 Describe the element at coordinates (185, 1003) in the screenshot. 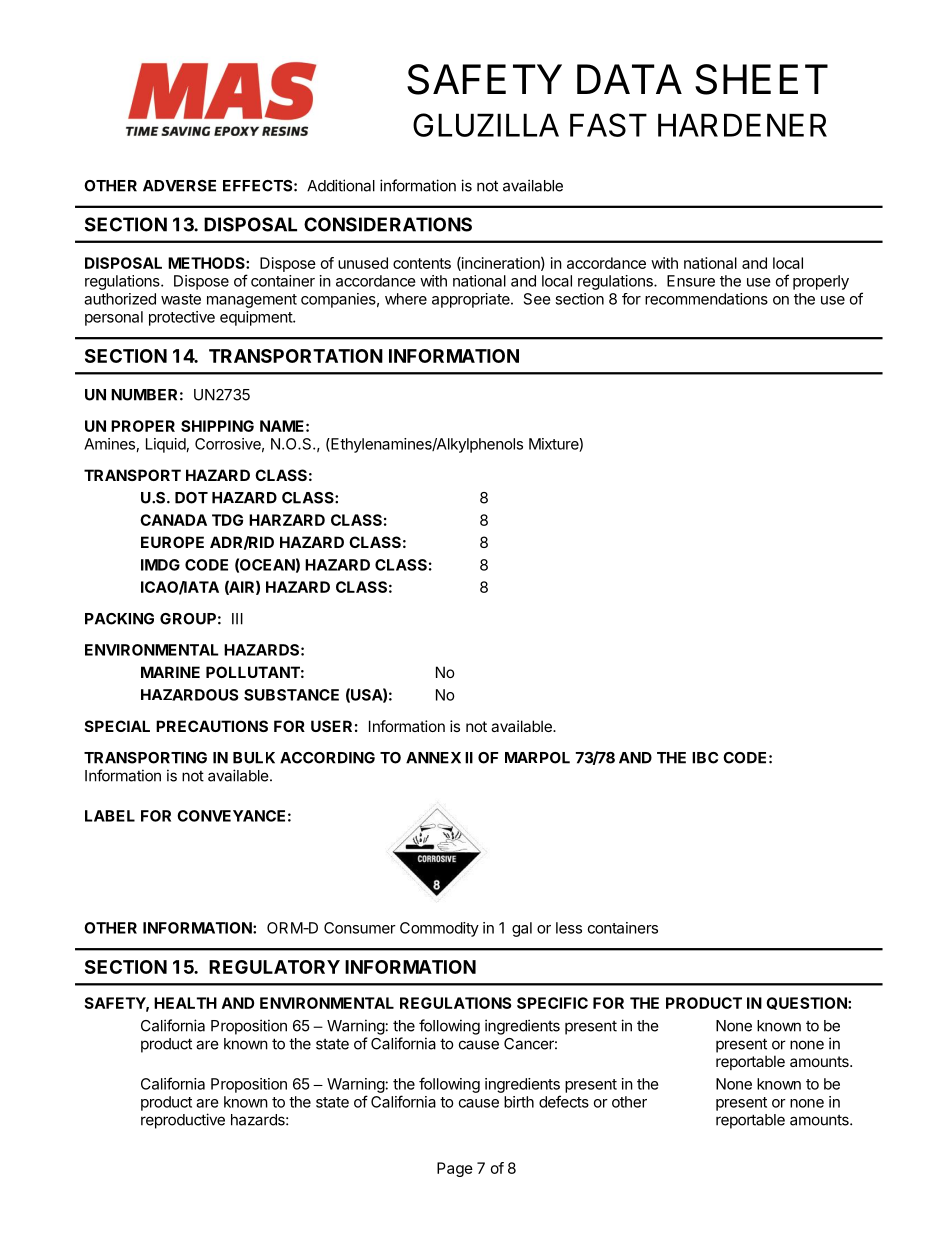

I see `HEALTH` at that location.
